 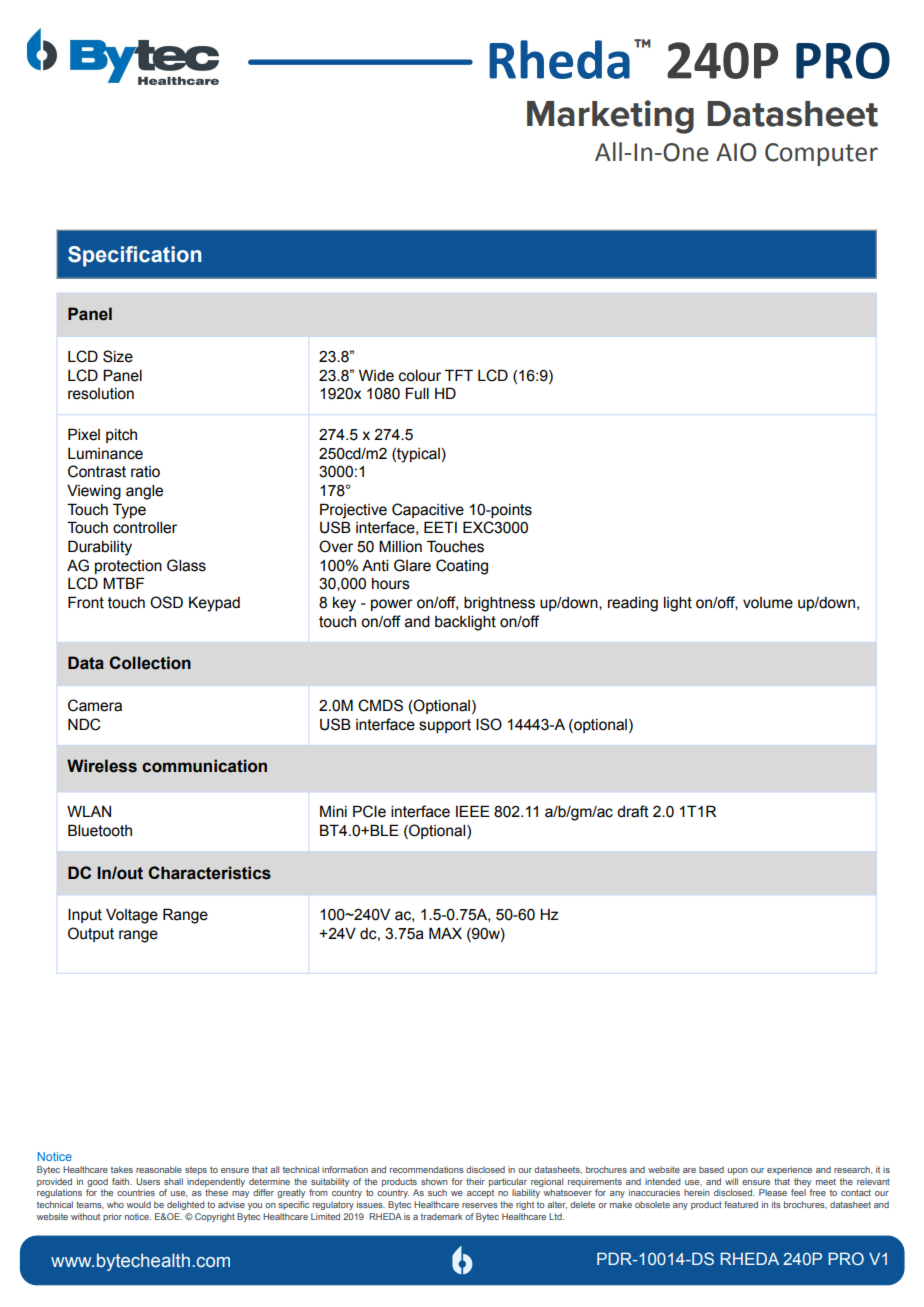 What do you see at coordinates (633, 811) in the image?
I see `draft` at bounding box center [633, 811].
